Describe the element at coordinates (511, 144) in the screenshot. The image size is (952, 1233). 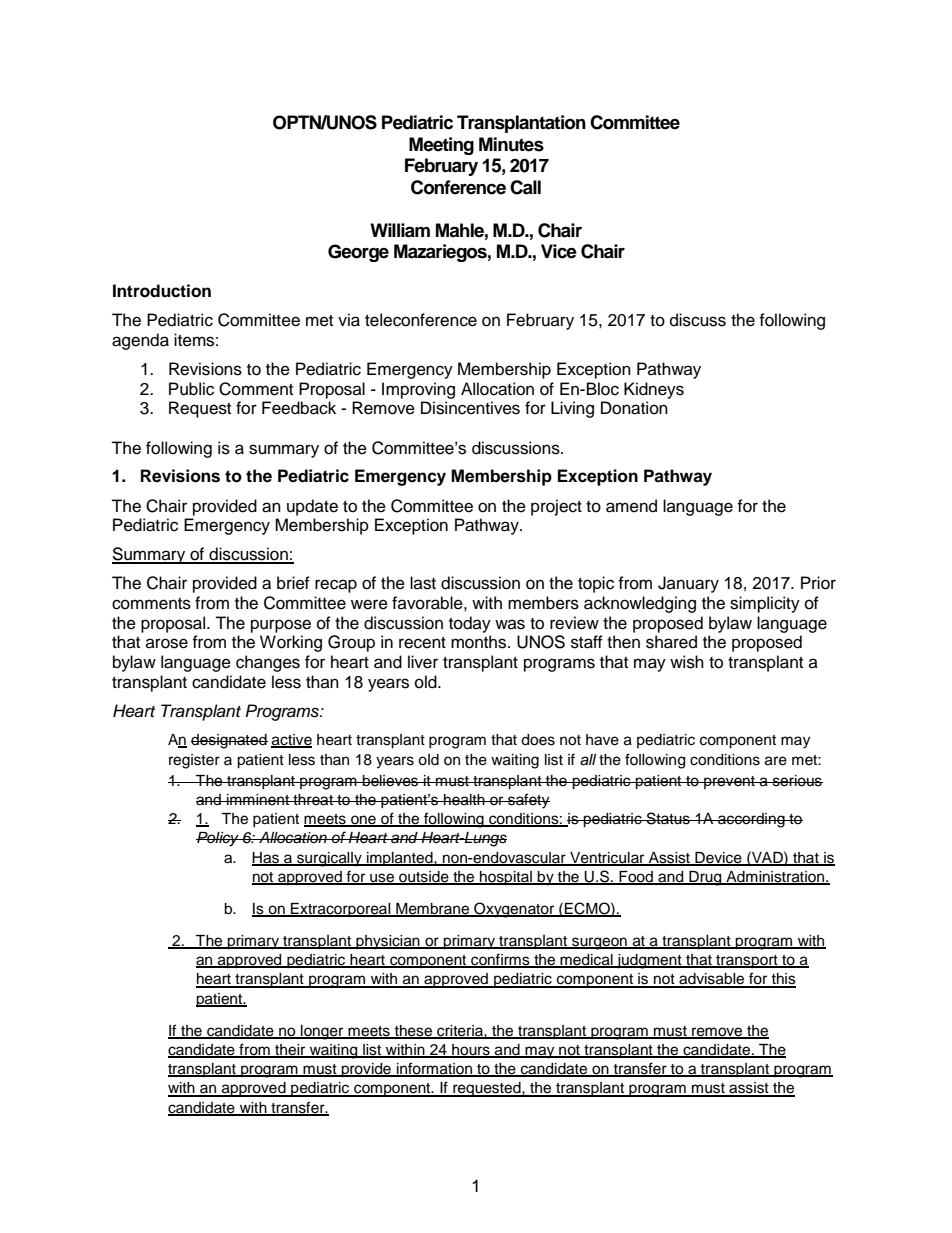
I see `Minutes` at that location.
